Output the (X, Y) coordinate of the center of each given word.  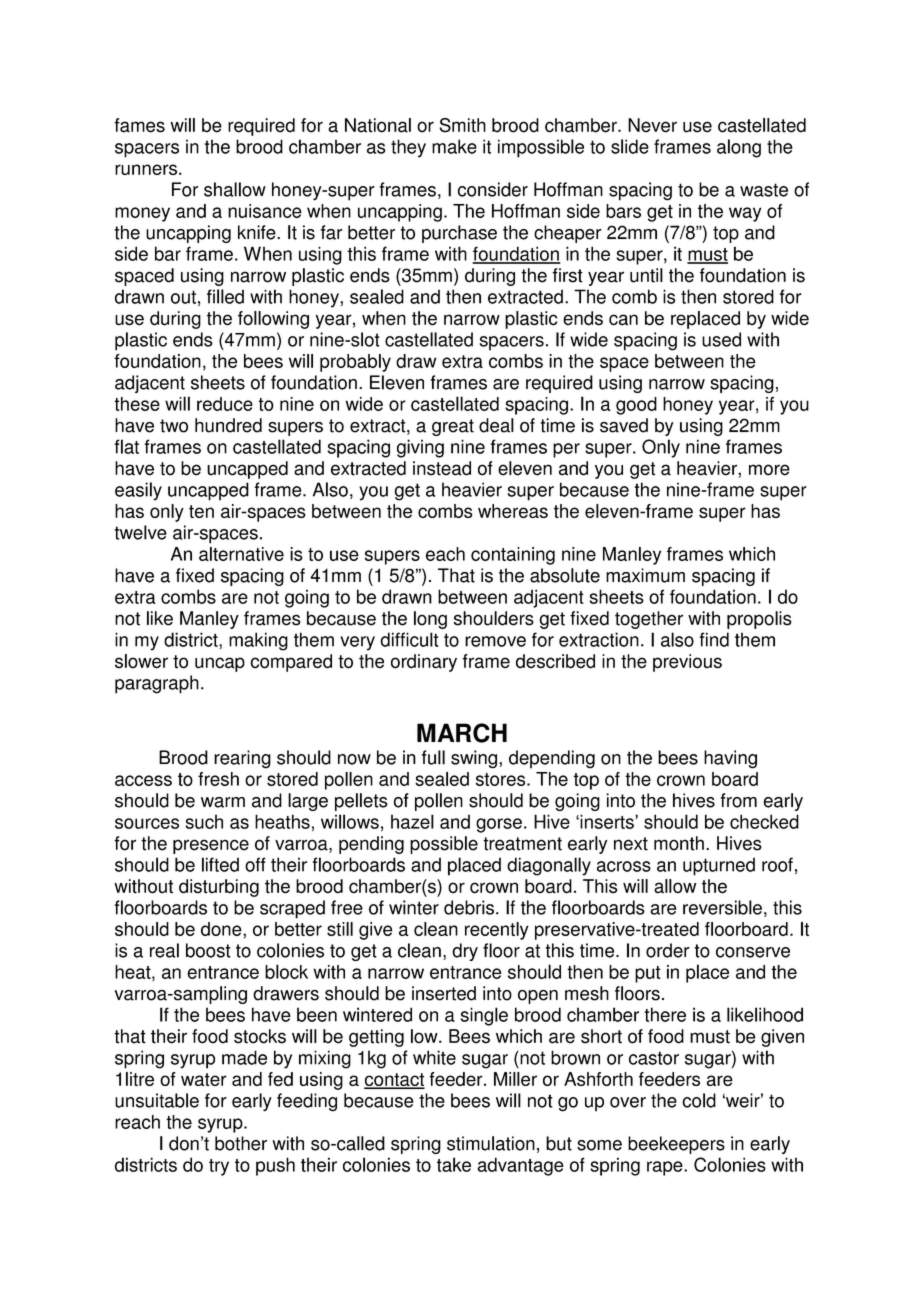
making (258, 641)
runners (146, 169)
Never (652, 125)
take (454, 1164)
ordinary (424, 663)
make (454, 146)
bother (241, 1143)
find (714, 639)
